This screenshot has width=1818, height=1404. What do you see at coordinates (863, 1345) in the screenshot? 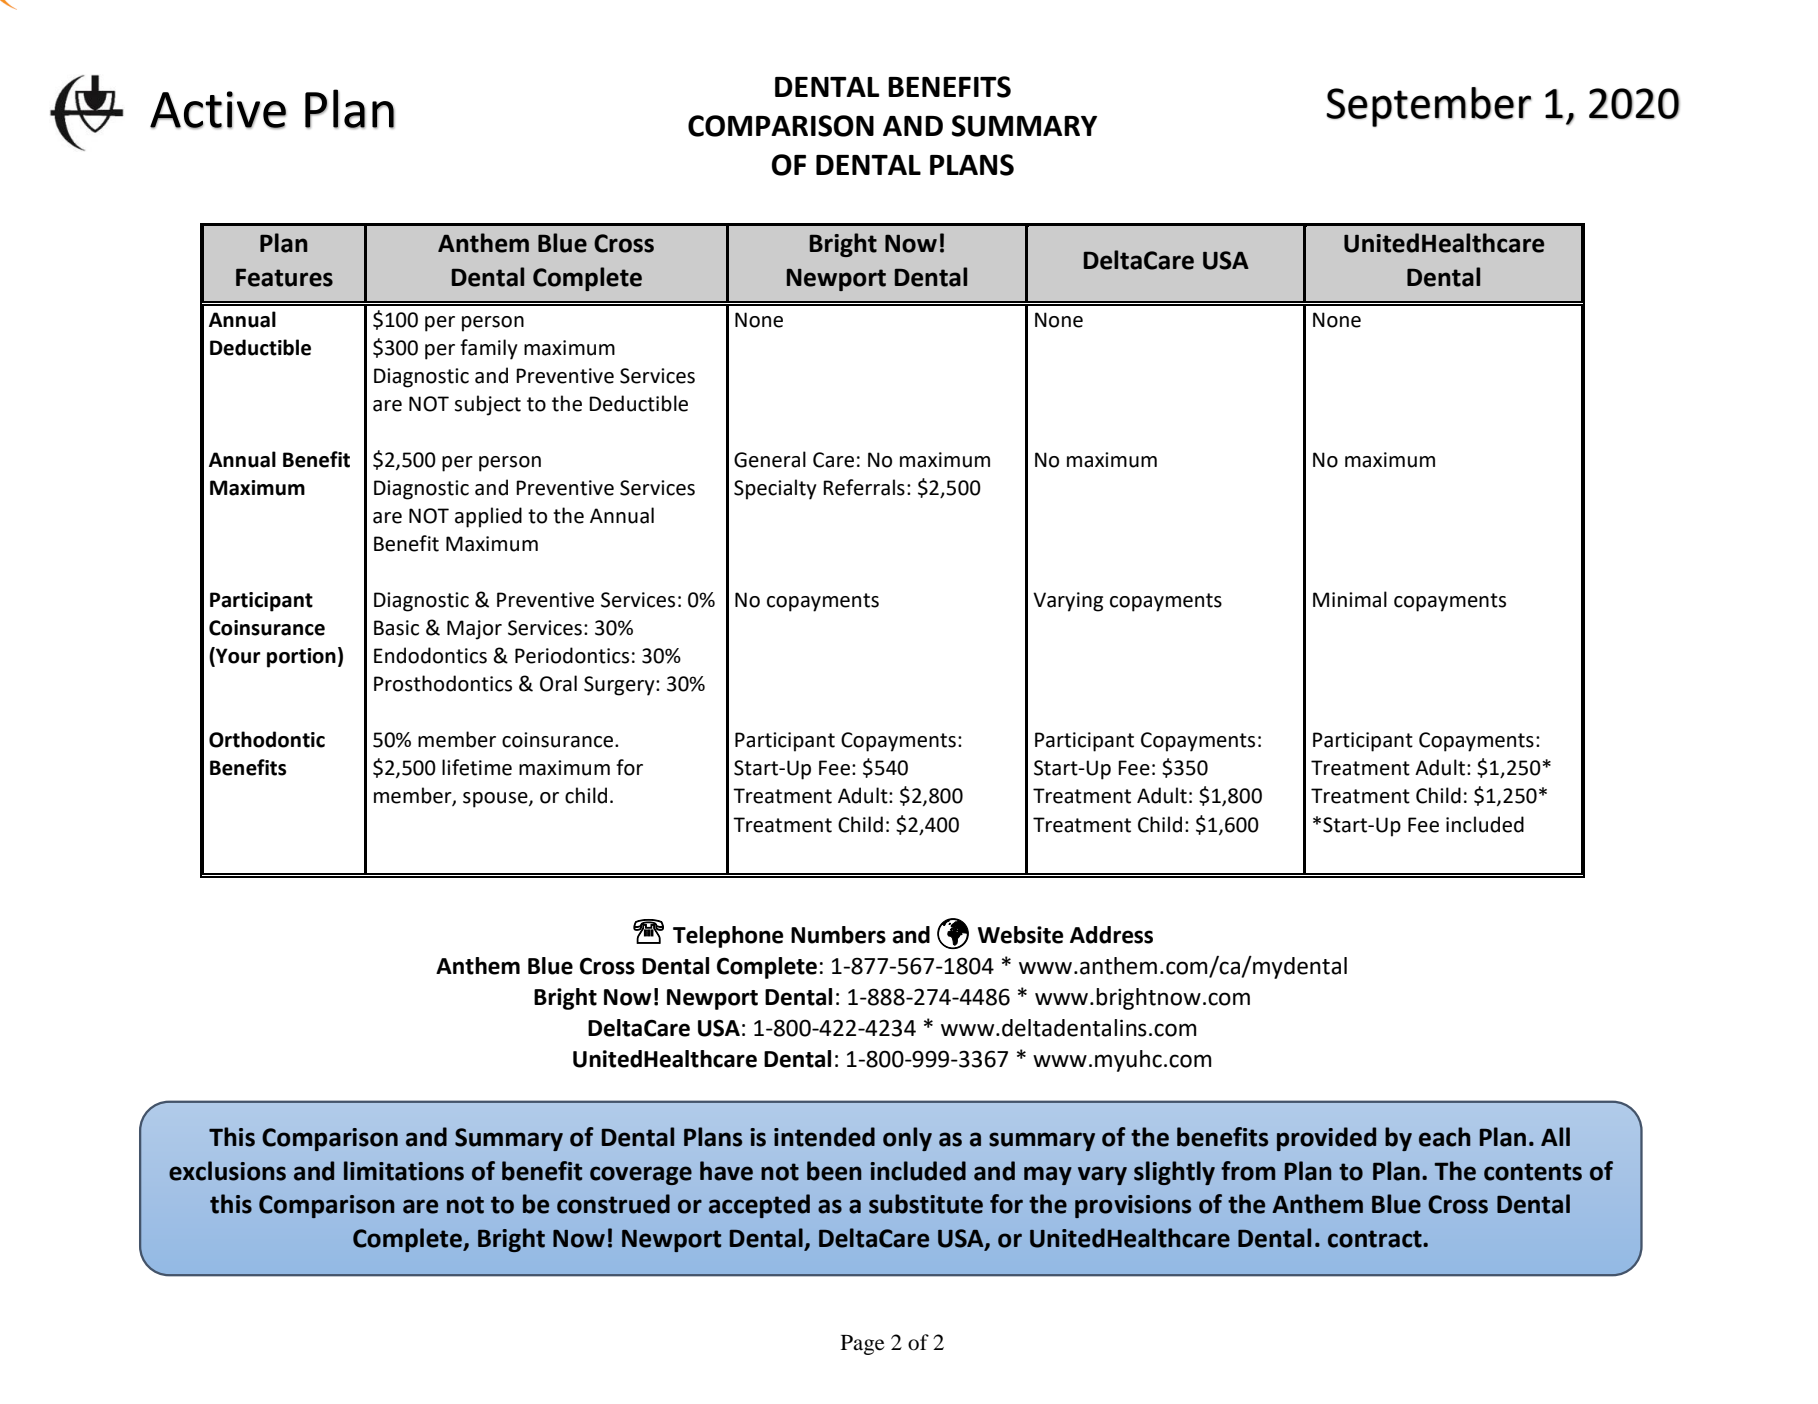
I see `Page` at bounding box center [863, 1345].
